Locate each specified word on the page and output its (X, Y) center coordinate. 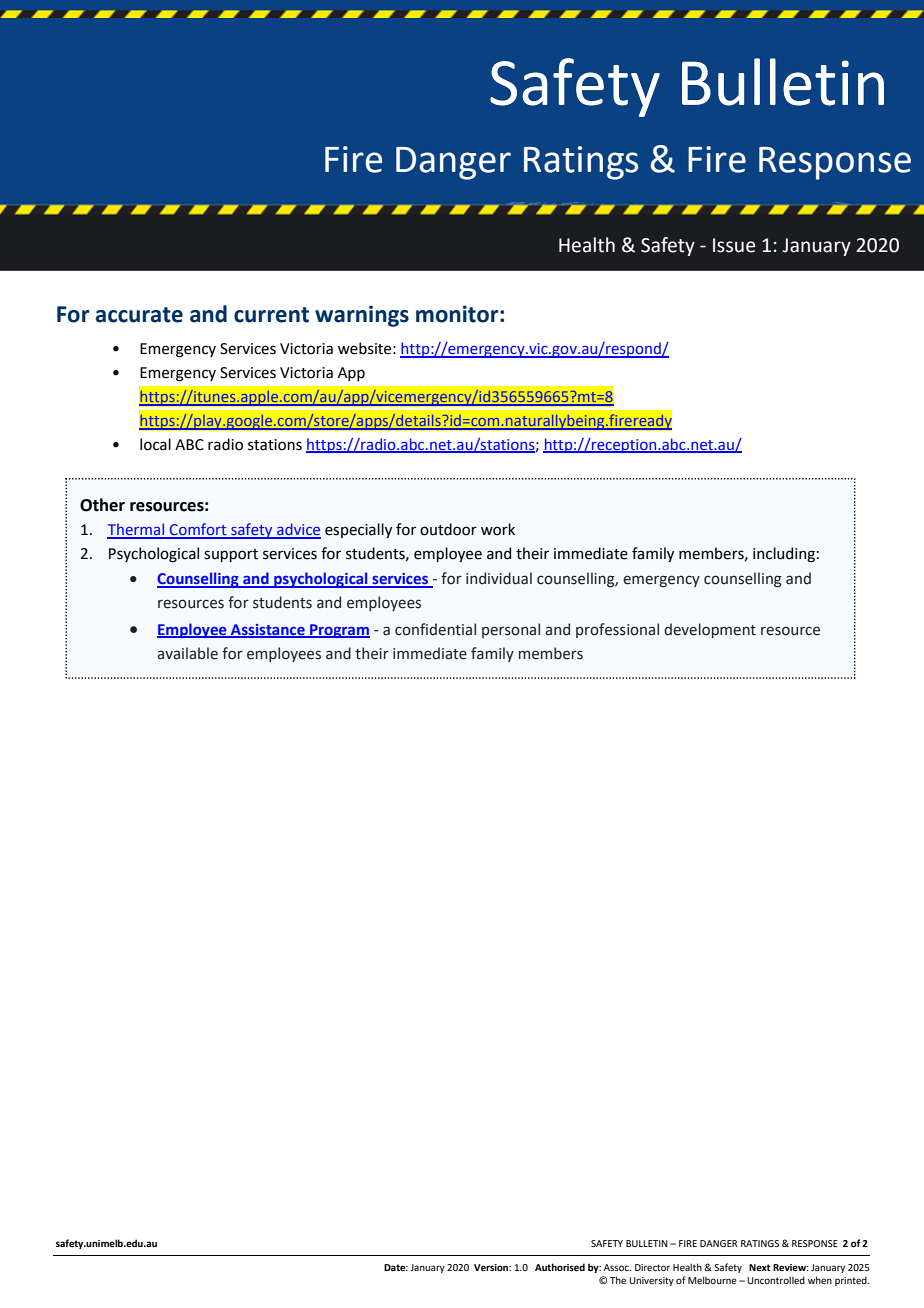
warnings (362, 316)
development (710, 630)
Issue (734, 245)
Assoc (617, 1267)
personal (511, 630)
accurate (139, 315)
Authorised (560, 1267)
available (187, 653)
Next (760, 1267)
